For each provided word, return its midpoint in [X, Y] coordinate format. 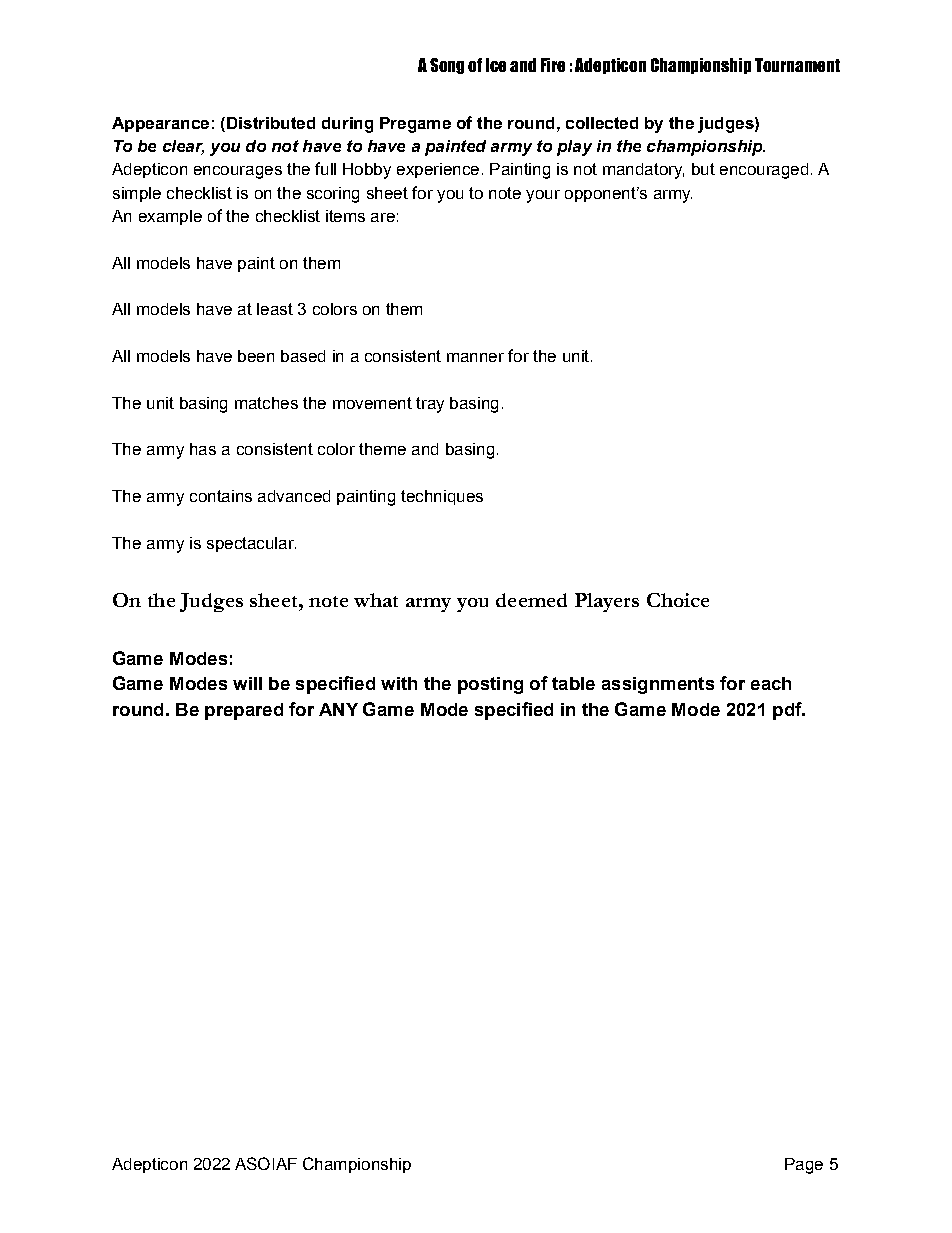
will [247, 683]
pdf [788, 711]
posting [490, 685]
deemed [531, 600]
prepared [244, 711]
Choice [678, 600]
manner [475, 357]
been [256, 356]
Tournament [797, 65]
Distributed [271, 123]
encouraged [764, 171]
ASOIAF [266, 1163]
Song [447, 66]
